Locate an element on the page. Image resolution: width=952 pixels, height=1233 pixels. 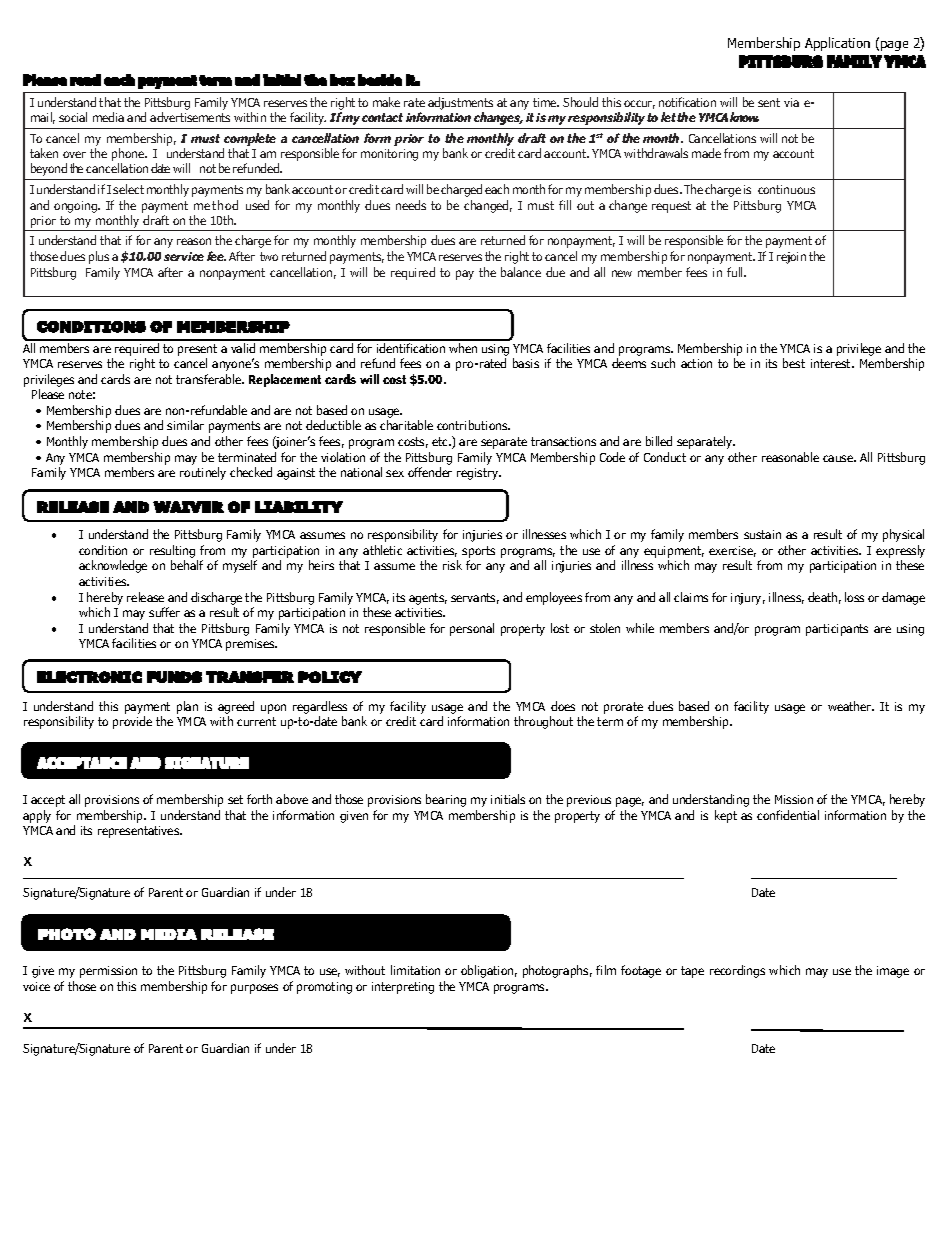
limitation is located at coordinates (415, 970).
